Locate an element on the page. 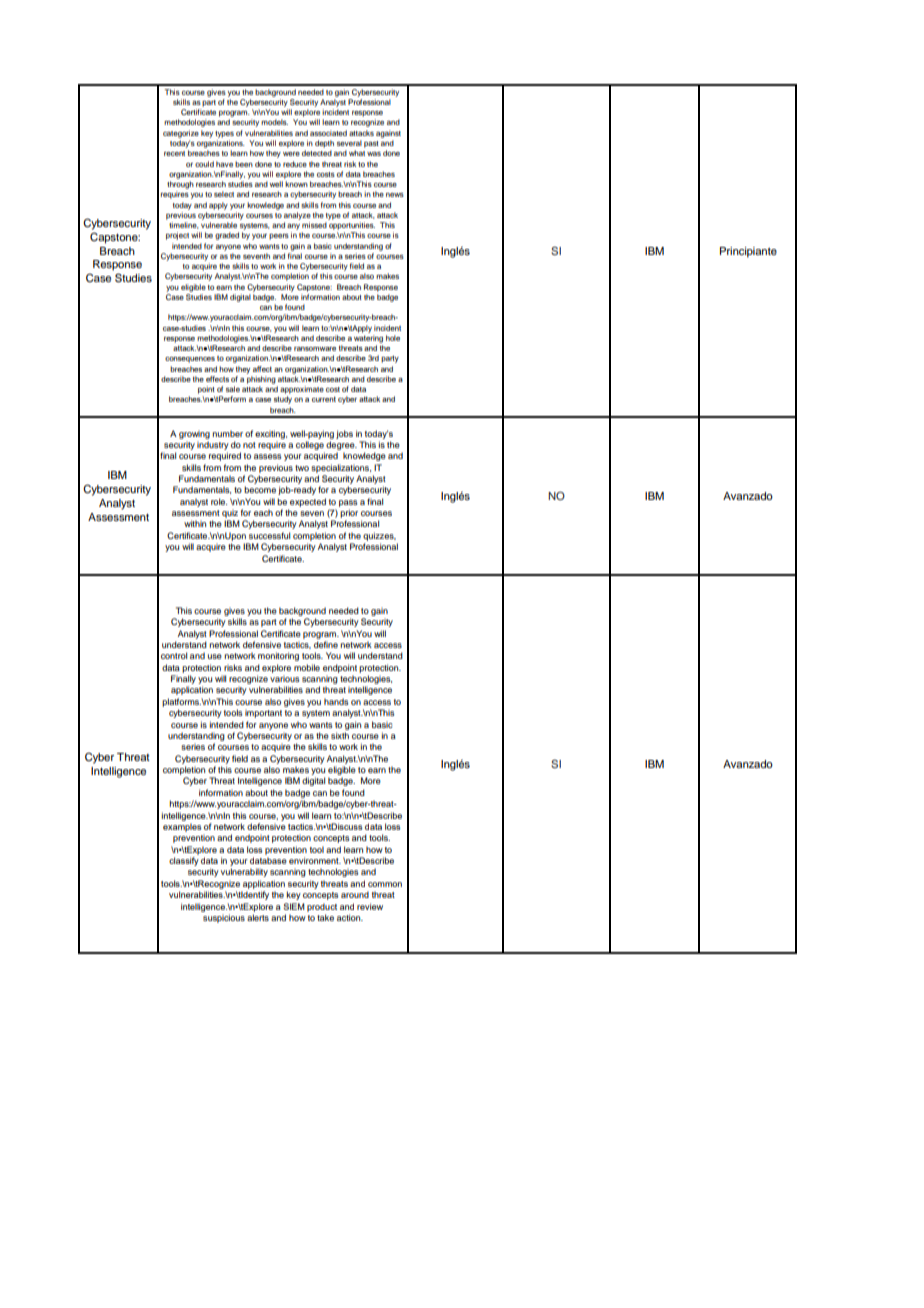  were is located at coordinates (291, 154).
